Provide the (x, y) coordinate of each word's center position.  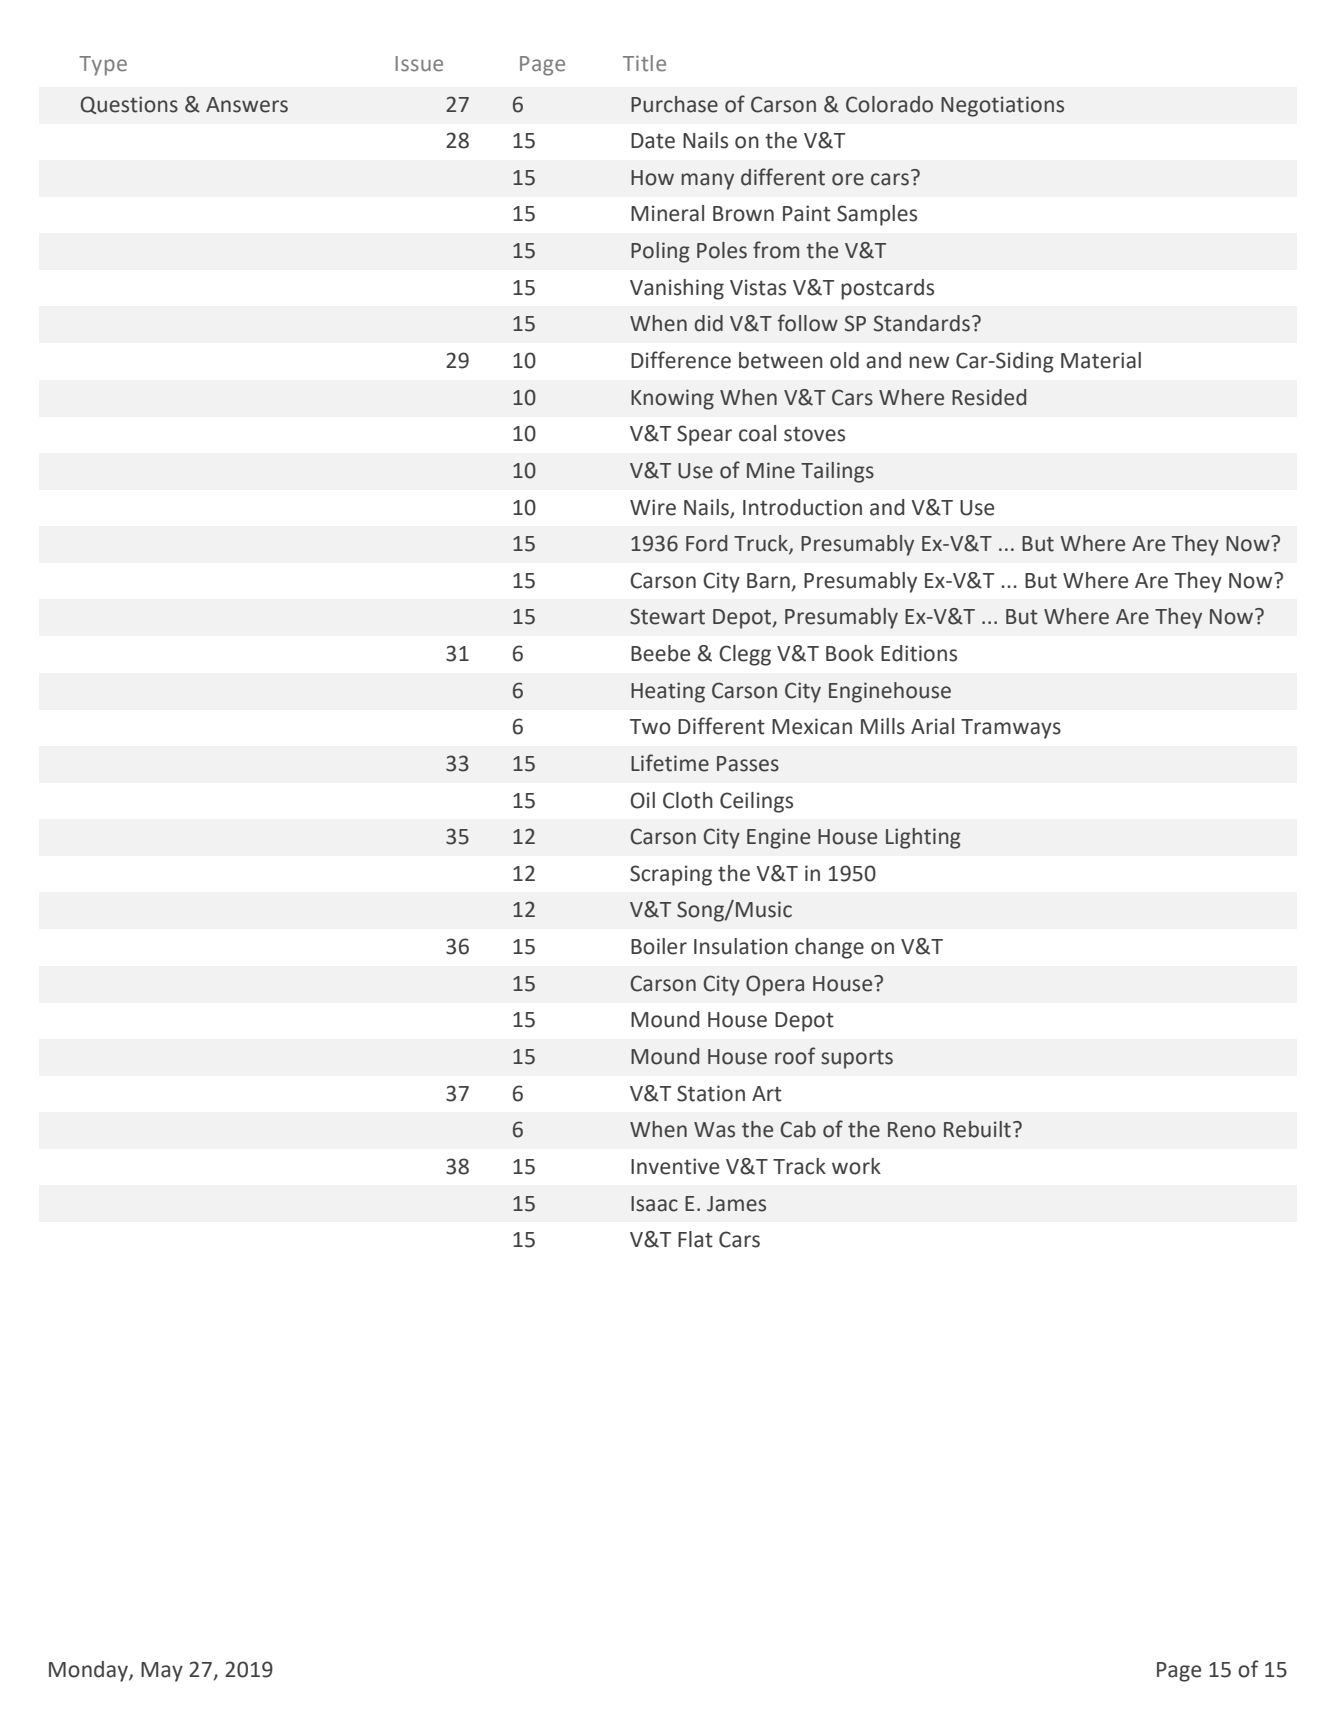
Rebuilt (977, 1129)
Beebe (660, 653)
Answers (247, 105)
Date (653, 141)
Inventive (675, 1166)
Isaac (654, 1204)
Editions (919, 653)
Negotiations (1002, 106)
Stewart (667, 616)
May (162, 1672)
